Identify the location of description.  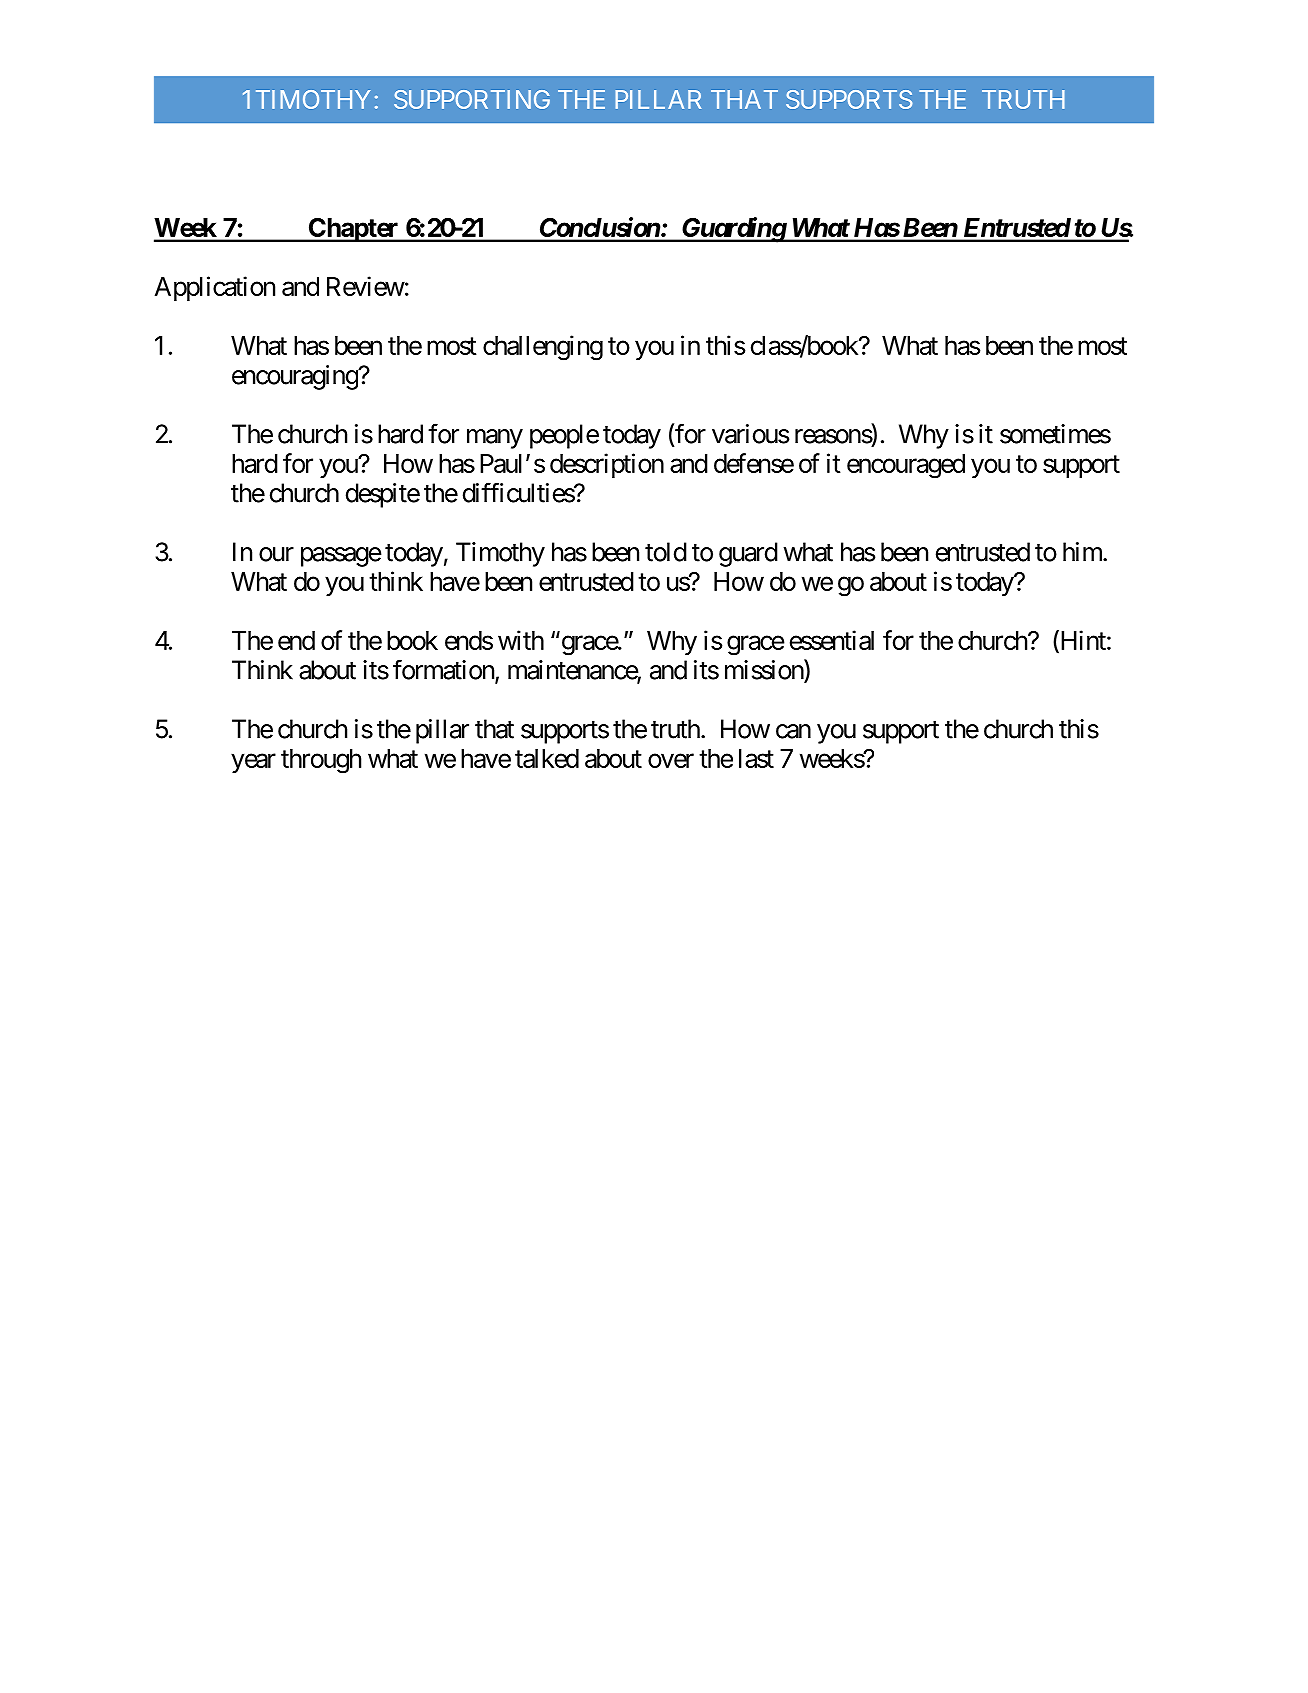
(607, 465).
